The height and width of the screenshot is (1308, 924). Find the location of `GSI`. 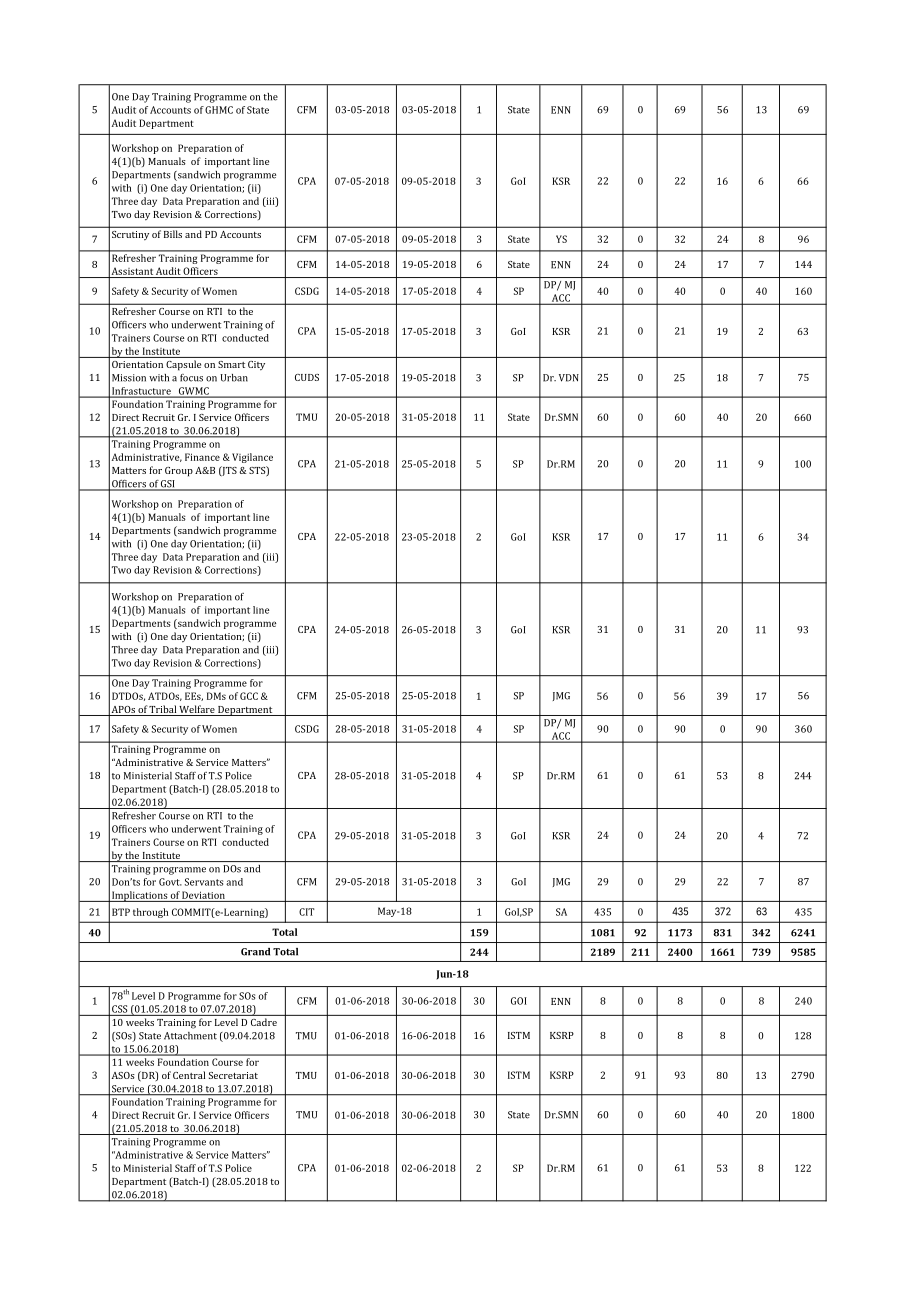

GSI is located at coordinates (168, 485).
